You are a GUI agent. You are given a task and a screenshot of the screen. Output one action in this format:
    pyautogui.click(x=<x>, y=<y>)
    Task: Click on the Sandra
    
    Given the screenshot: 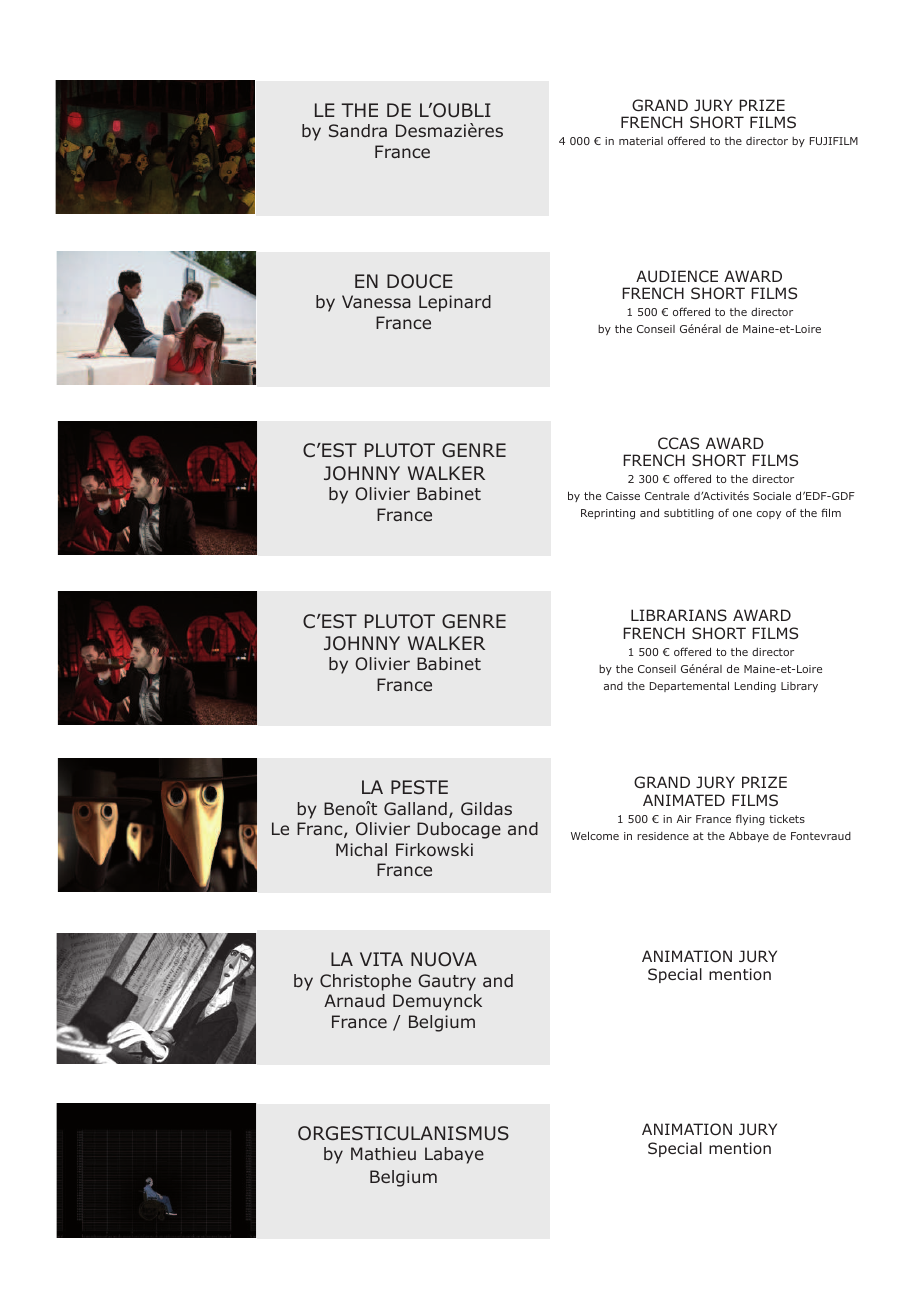 What is the action you would take?
    pyautogui.click(x=358, y=130)
